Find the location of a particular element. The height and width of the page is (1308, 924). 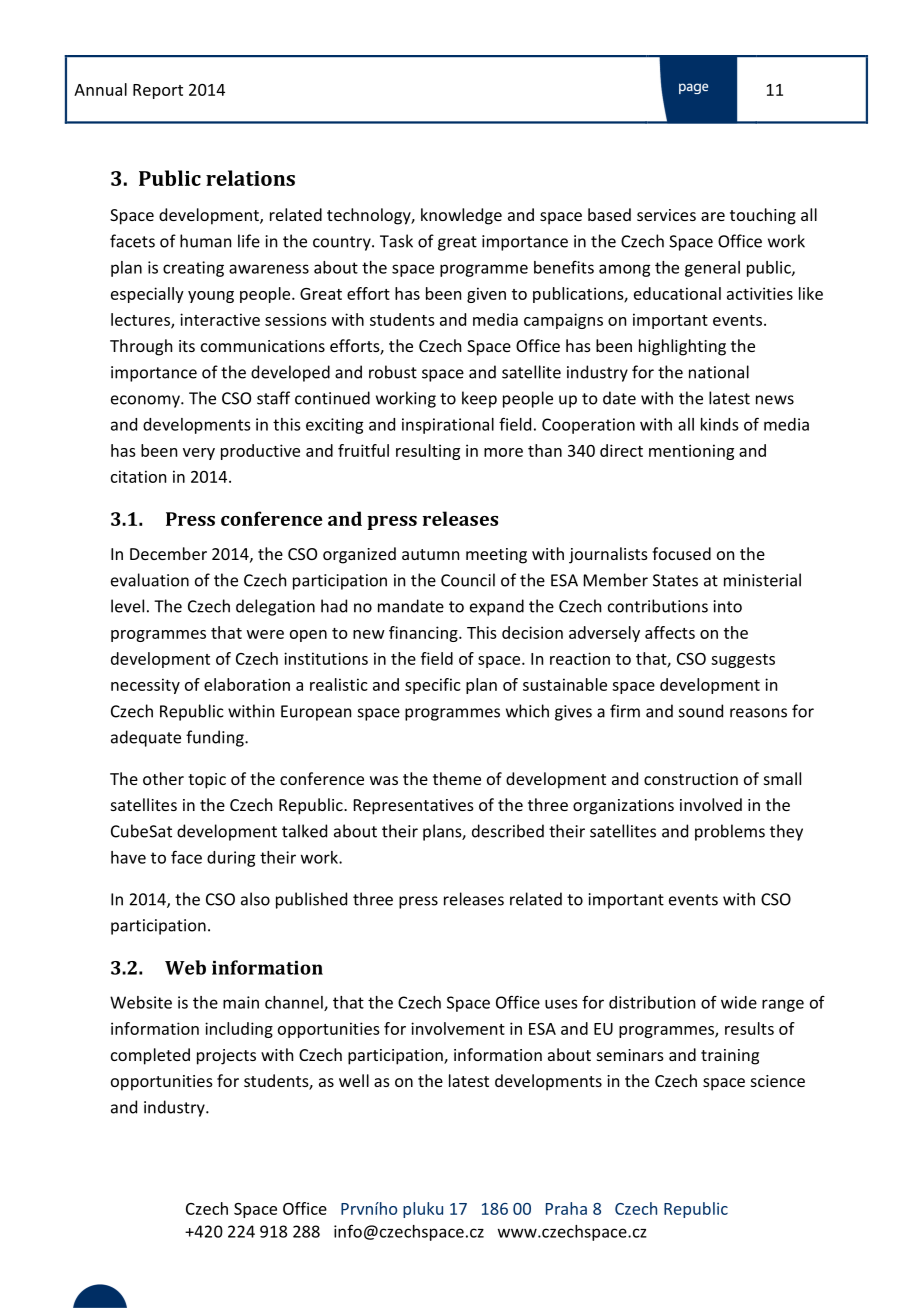

necessity is located at coordinates (145, 686).
